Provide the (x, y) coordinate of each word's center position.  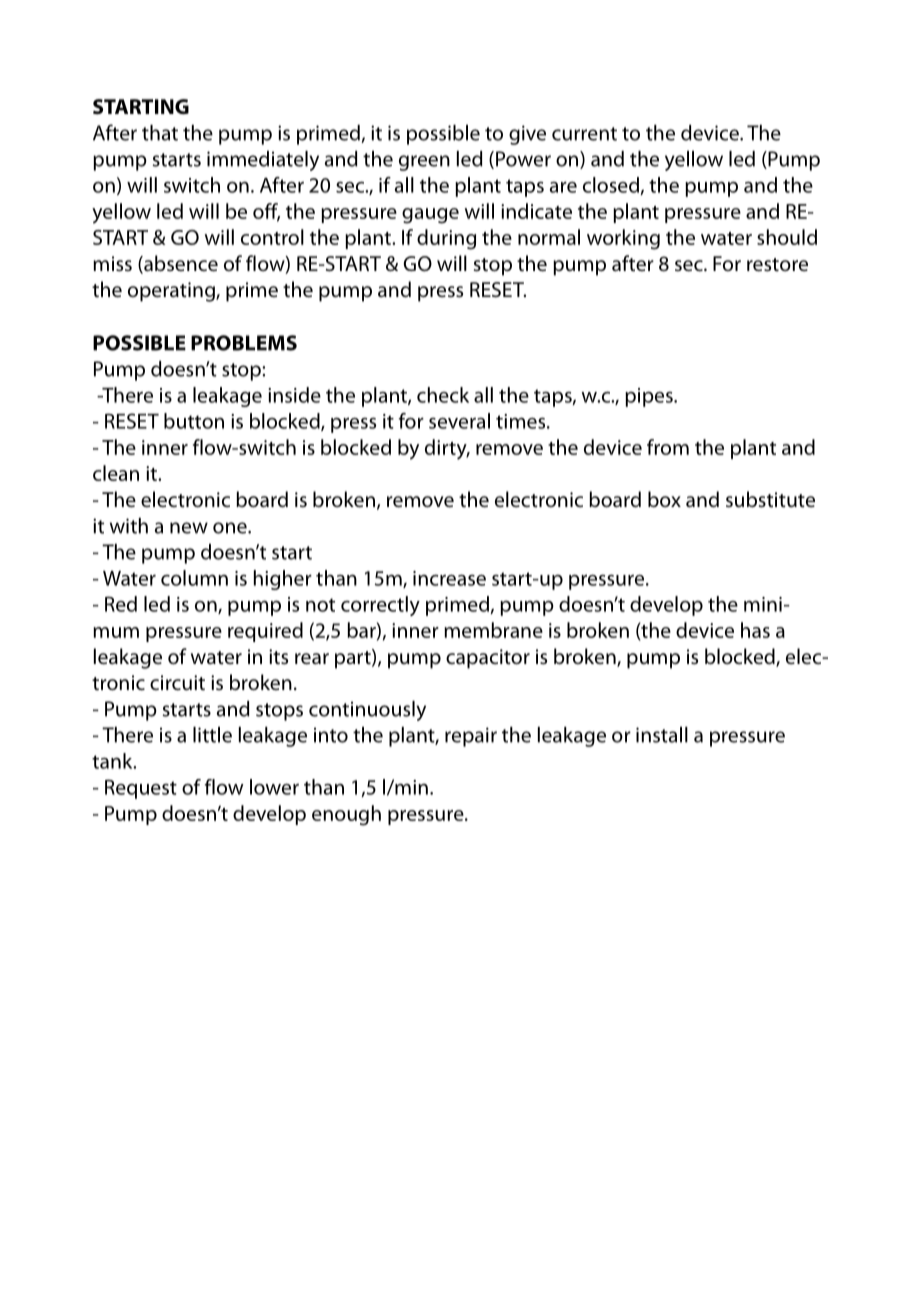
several (459, 421)
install (662, 735)
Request (141, 789)
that (160, 133)
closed (611, 185)
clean (116, 473)
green (424, 163)
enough (346, 815)
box (664, 499)
